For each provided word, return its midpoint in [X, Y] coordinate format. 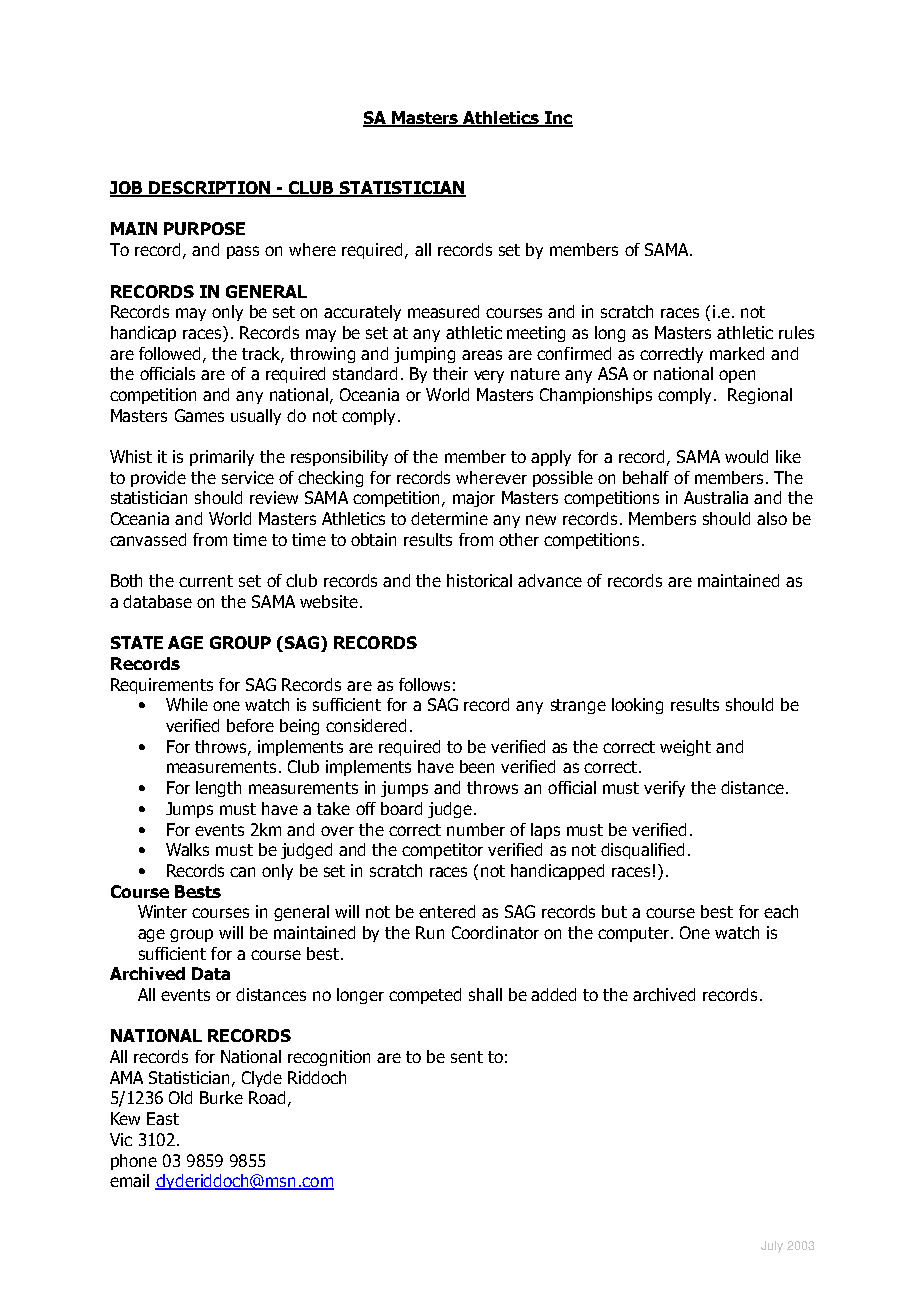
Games [199, 415]
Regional [760, 396]
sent [467, 1057]
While [187, 704]
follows [424, 684]
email [129, 1180]
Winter [162, 911]
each [781, 911]
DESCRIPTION [210, 189]
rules [796, 332]
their [450, 373]
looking [637, 706]
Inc [557, 119]
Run [430, 932]
